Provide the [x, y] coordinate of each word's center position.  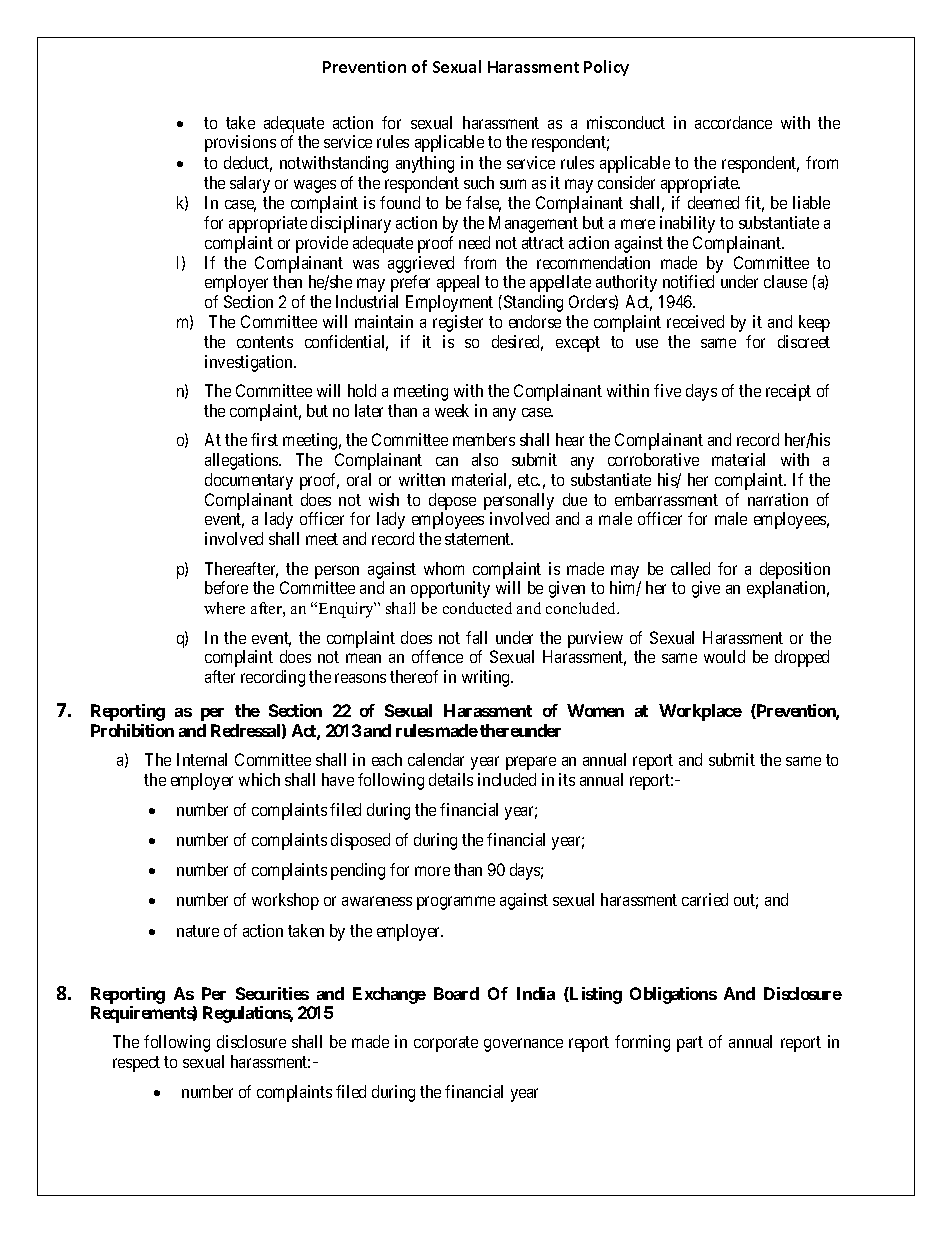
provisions [240, 143]
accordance [733, 122]
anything [425, 164]
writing [487, 678]
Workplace [700, 712]
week [452, 410]
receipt [788, 392]
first [264, 439]
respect [136, 1064]
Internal [202, 759]
